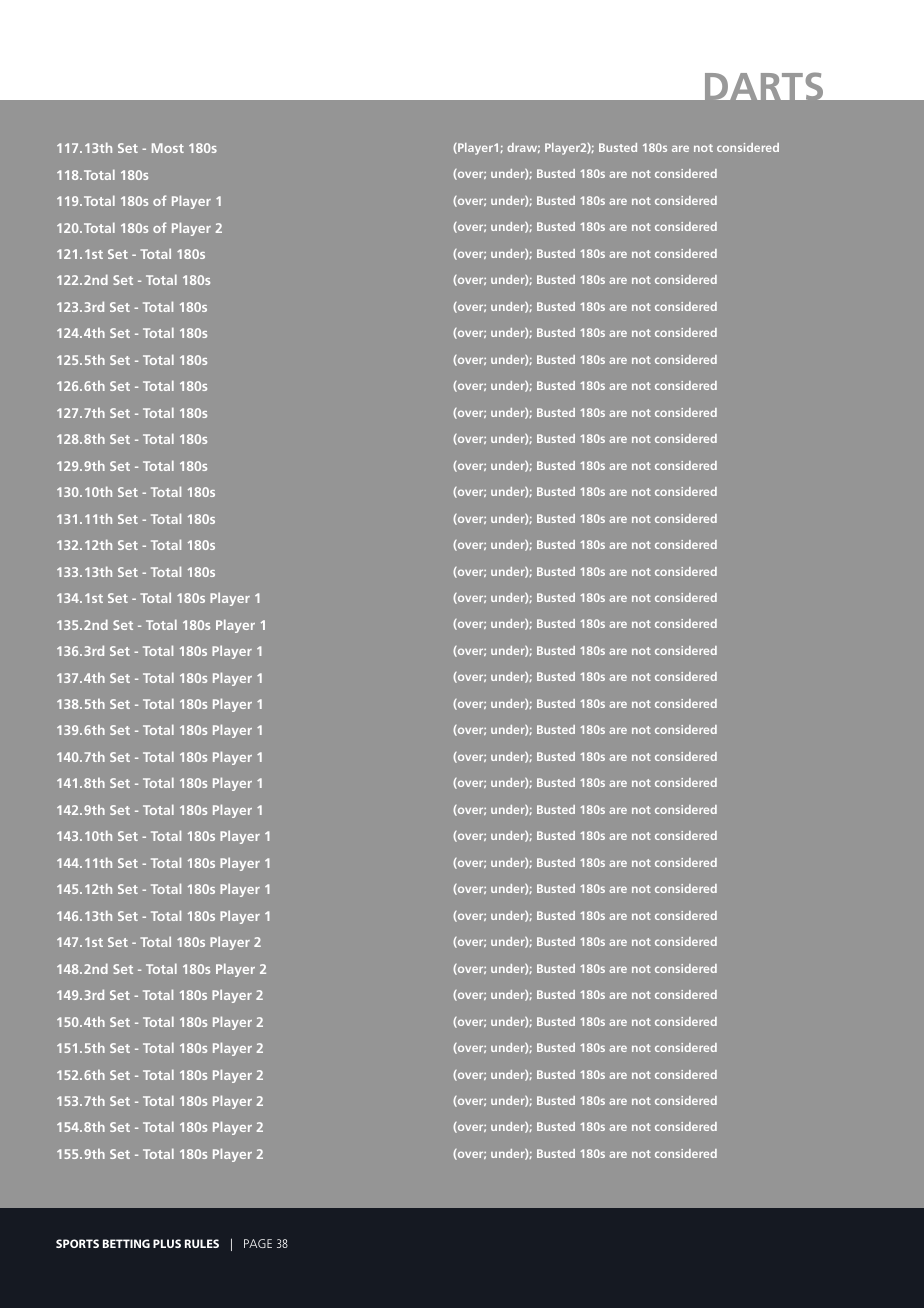 This screenshot has height=1308, width=924. Describe the element at coordinates (167, 1243) in the screenshot. I see `PLUS` at that location.
